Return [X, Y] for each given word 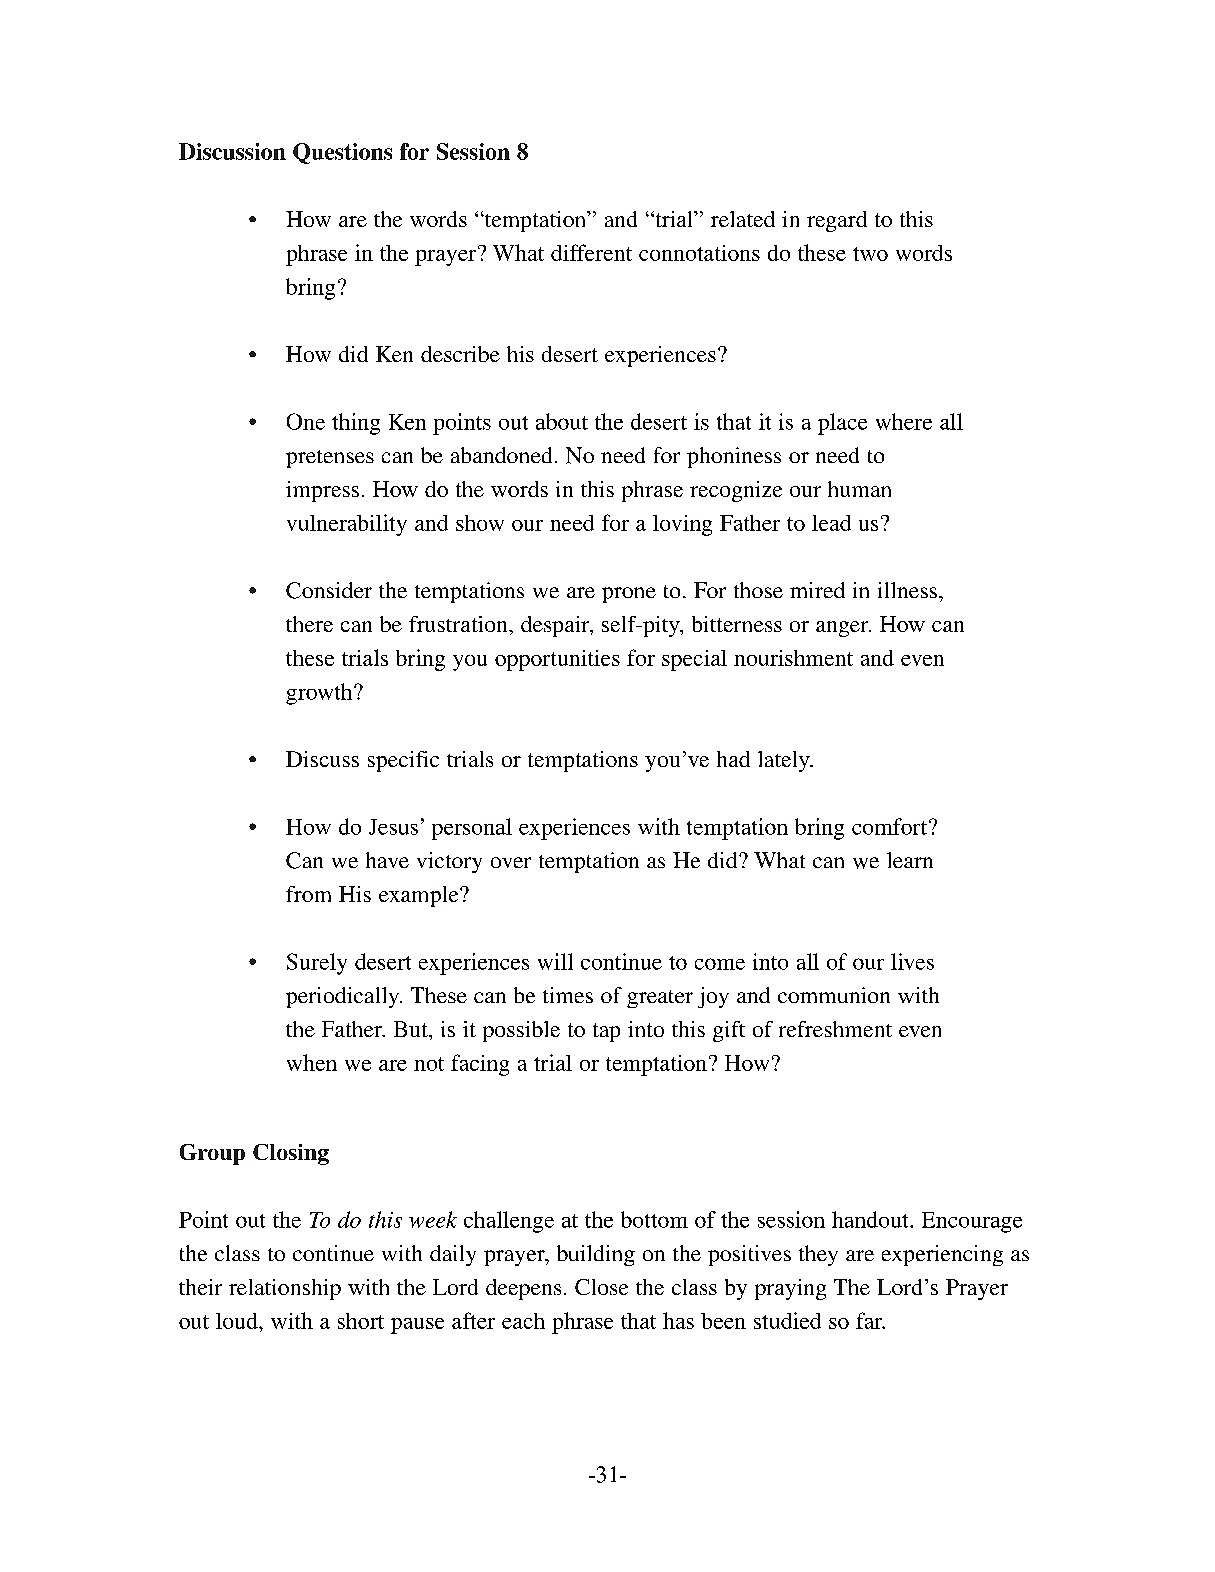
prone [629, 595]
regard [837, 221]
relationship [285, 1289]
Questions [342, 153]
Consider [329, 590]
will [555, 961]
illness [907, 590]
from [308, 894]
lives [912, 961]
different [591, 252]
